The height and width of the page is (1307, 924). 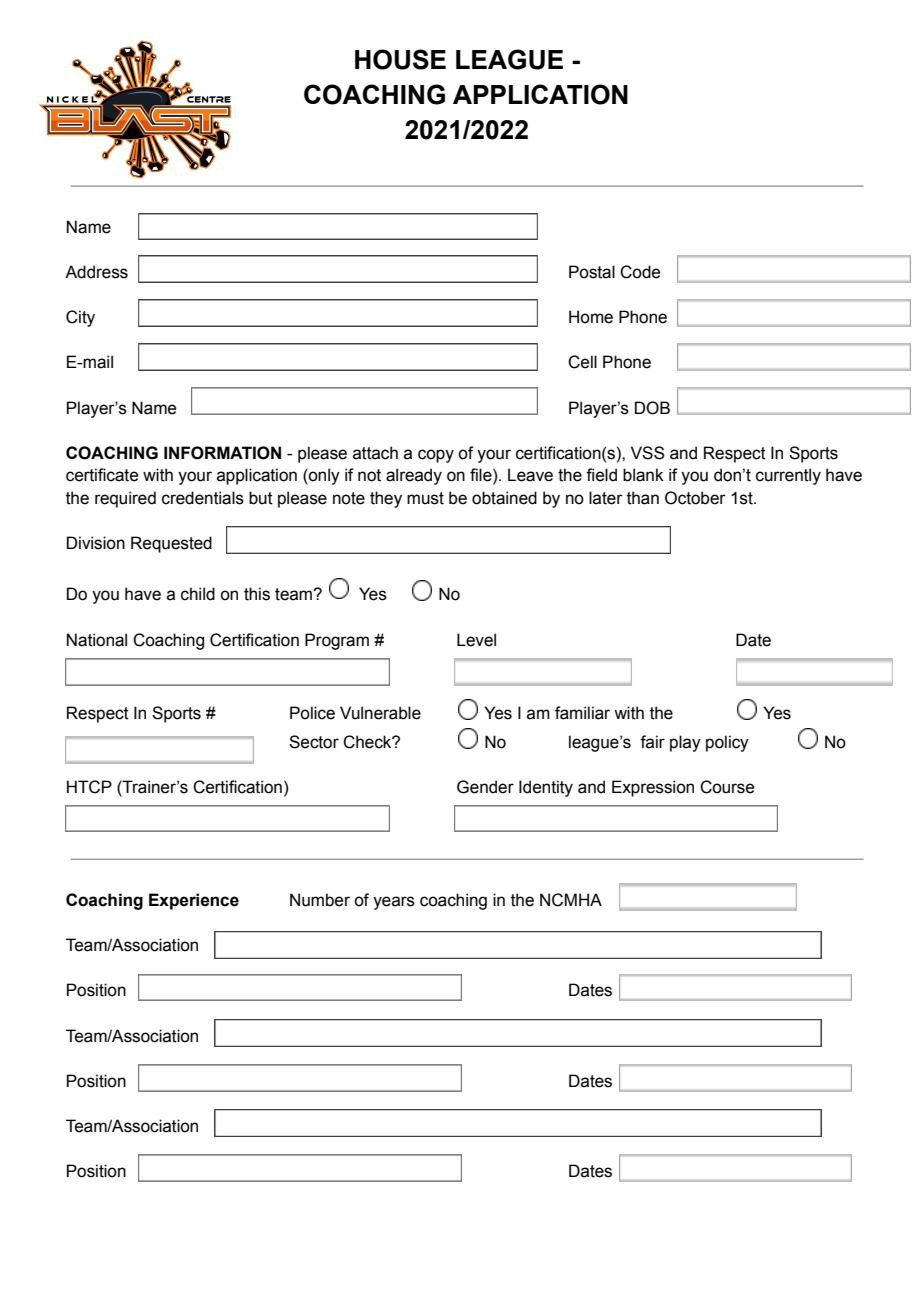 What do you see at coordinates (198, 594) in the page?
I see `child` at bounding box center [198, 594].
